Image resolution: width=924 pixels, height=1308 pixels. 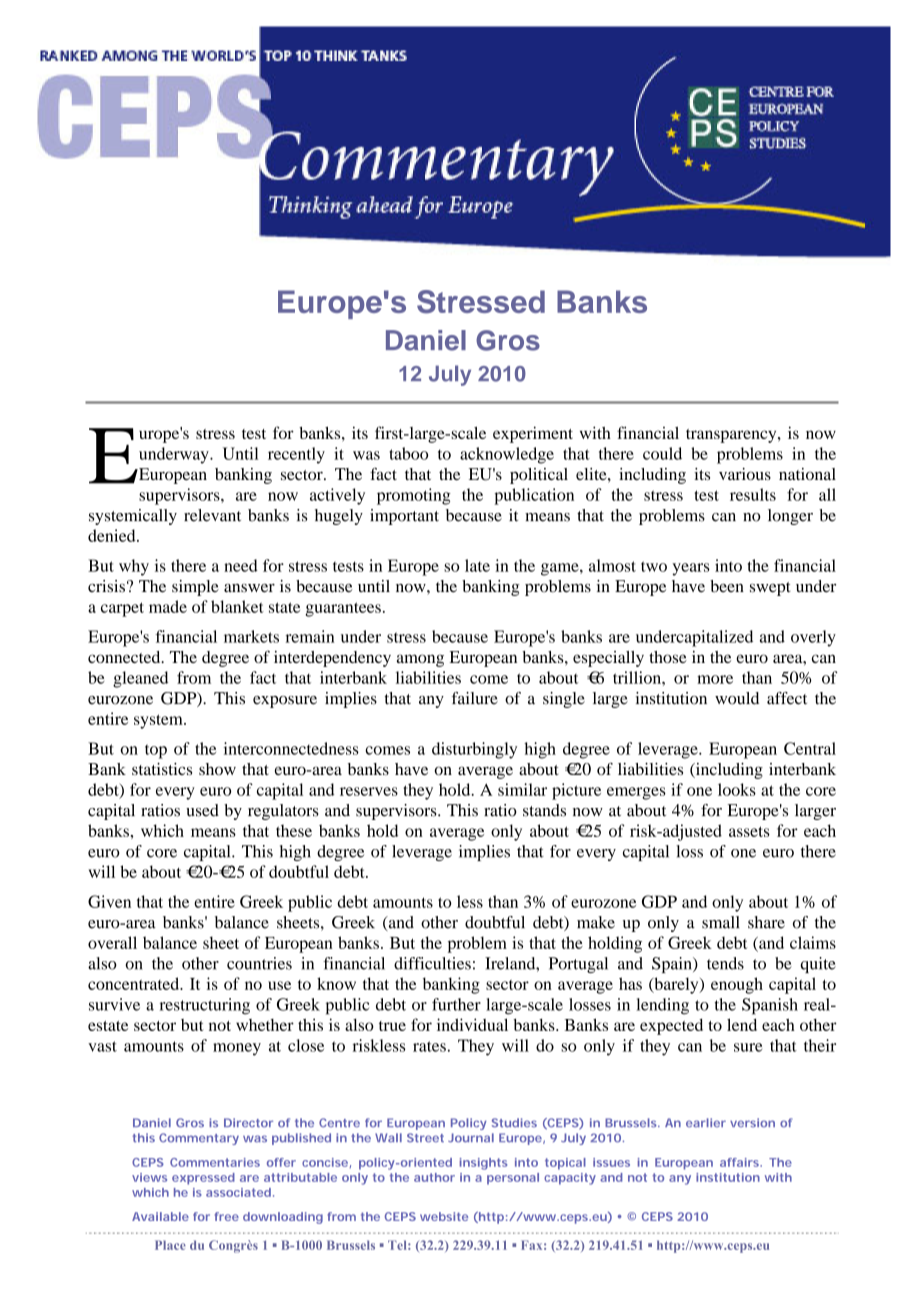 What do you see at coordinates (745, 474) in the screenshot?
I see `various` at bounding box center [745, 474].
